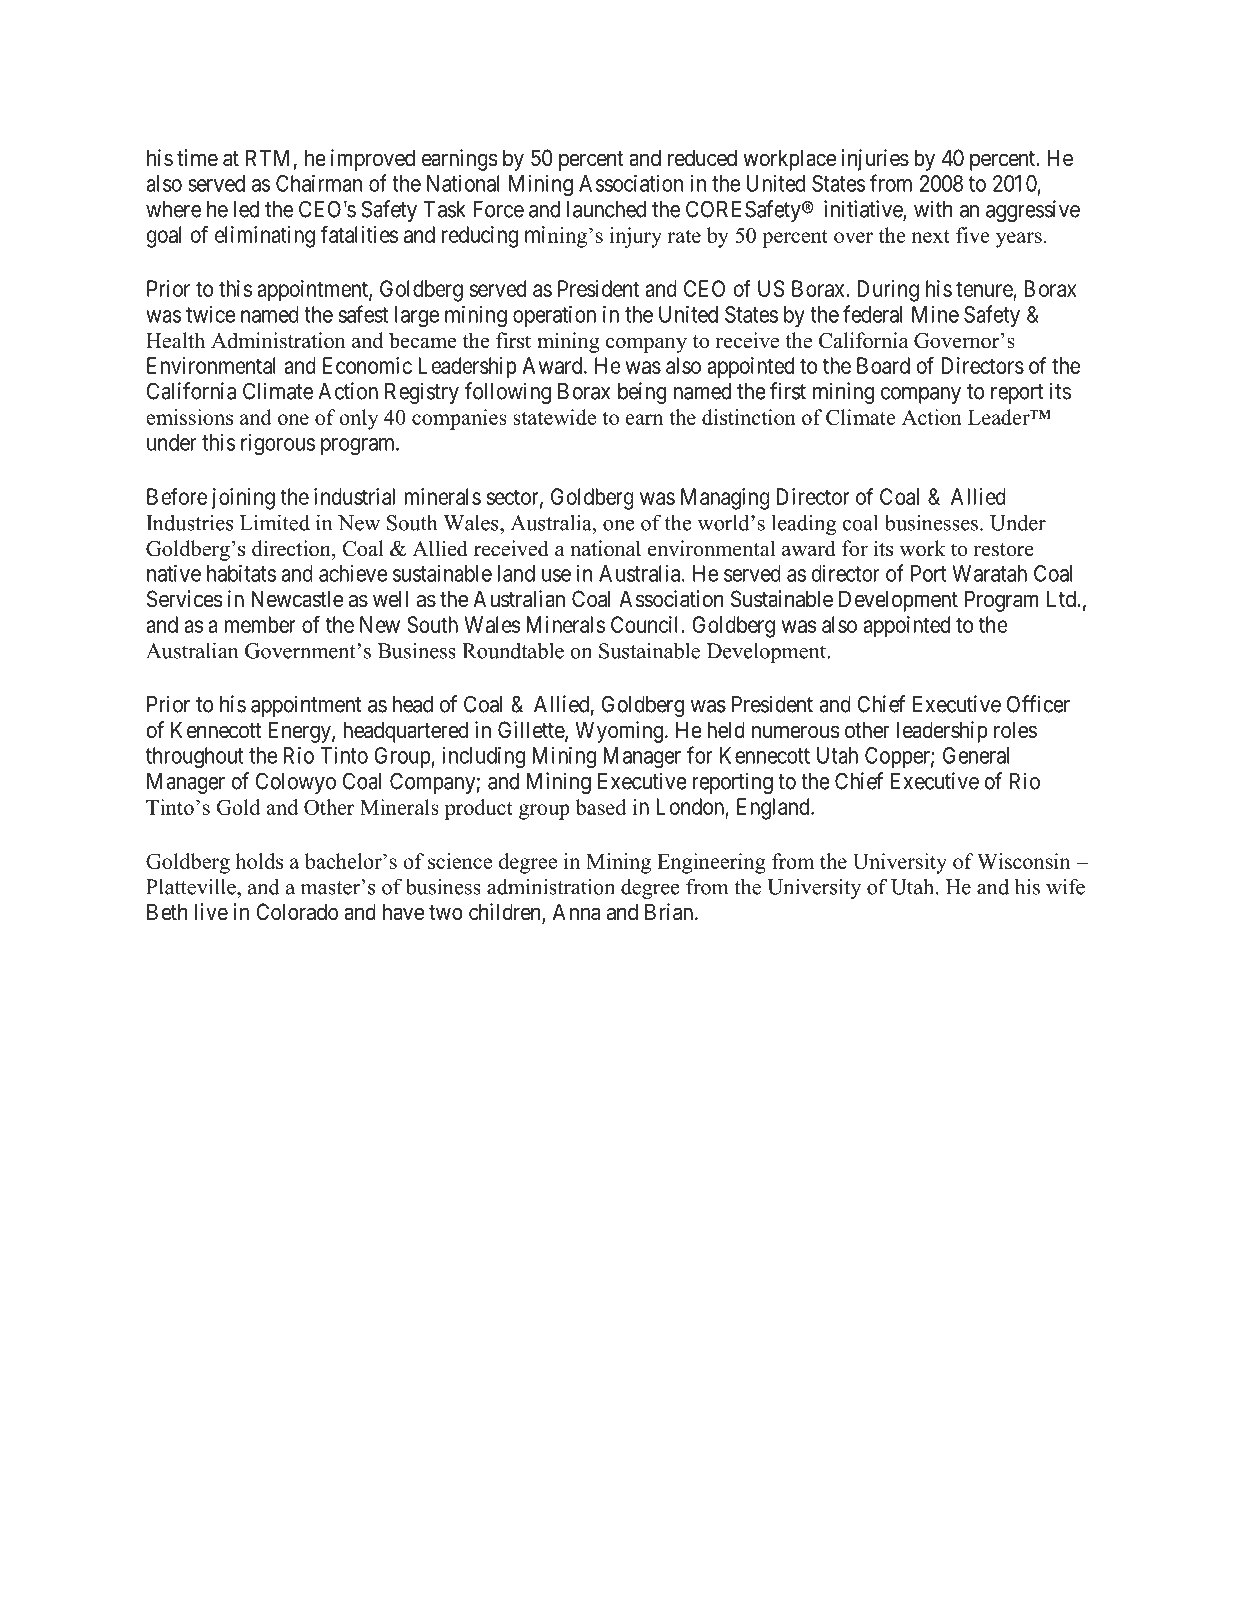  I want to click on Anna, so click(576, 912).
